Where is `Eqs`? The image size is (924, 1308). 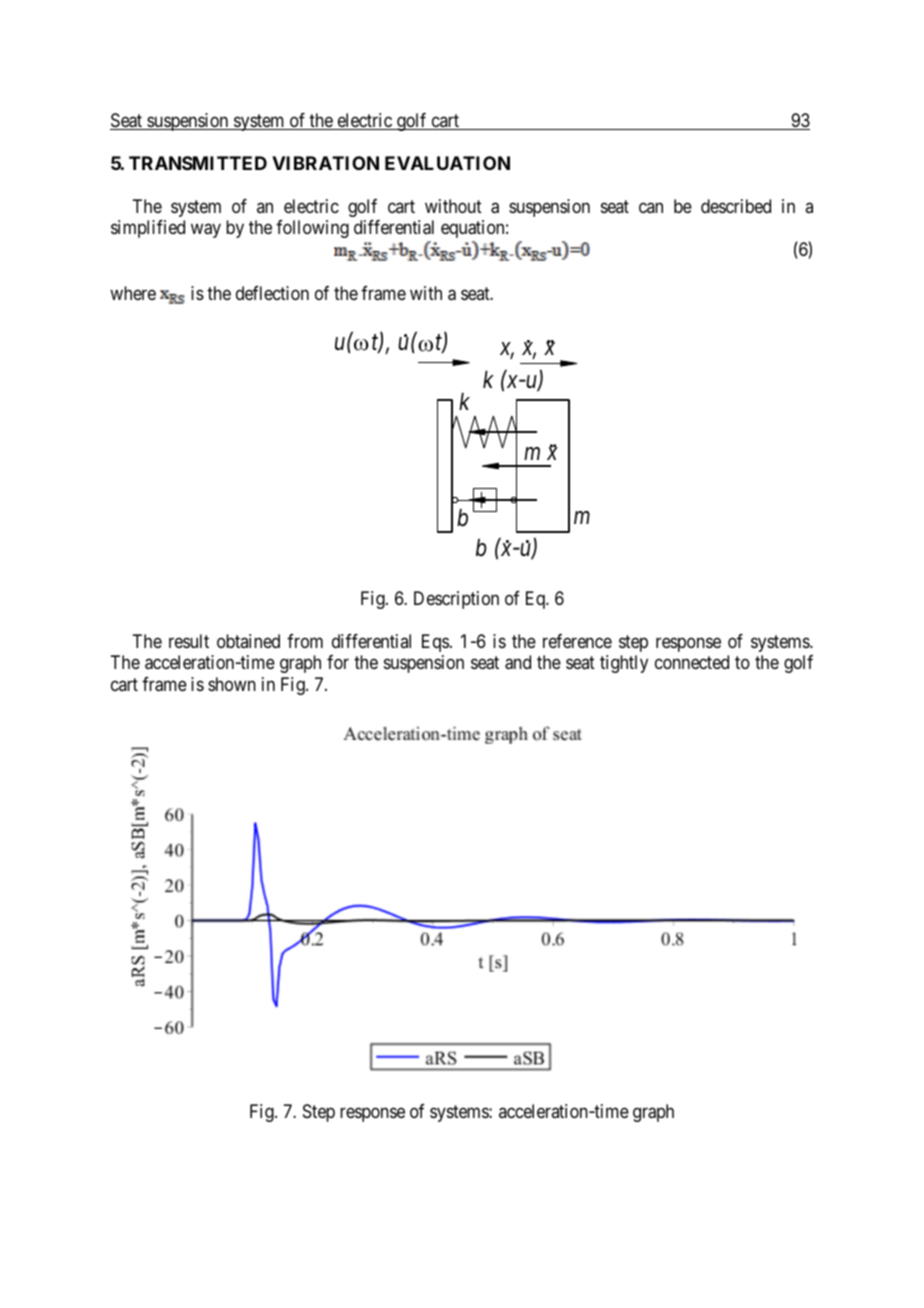 Eqs is located at coordinates (435, 643).
